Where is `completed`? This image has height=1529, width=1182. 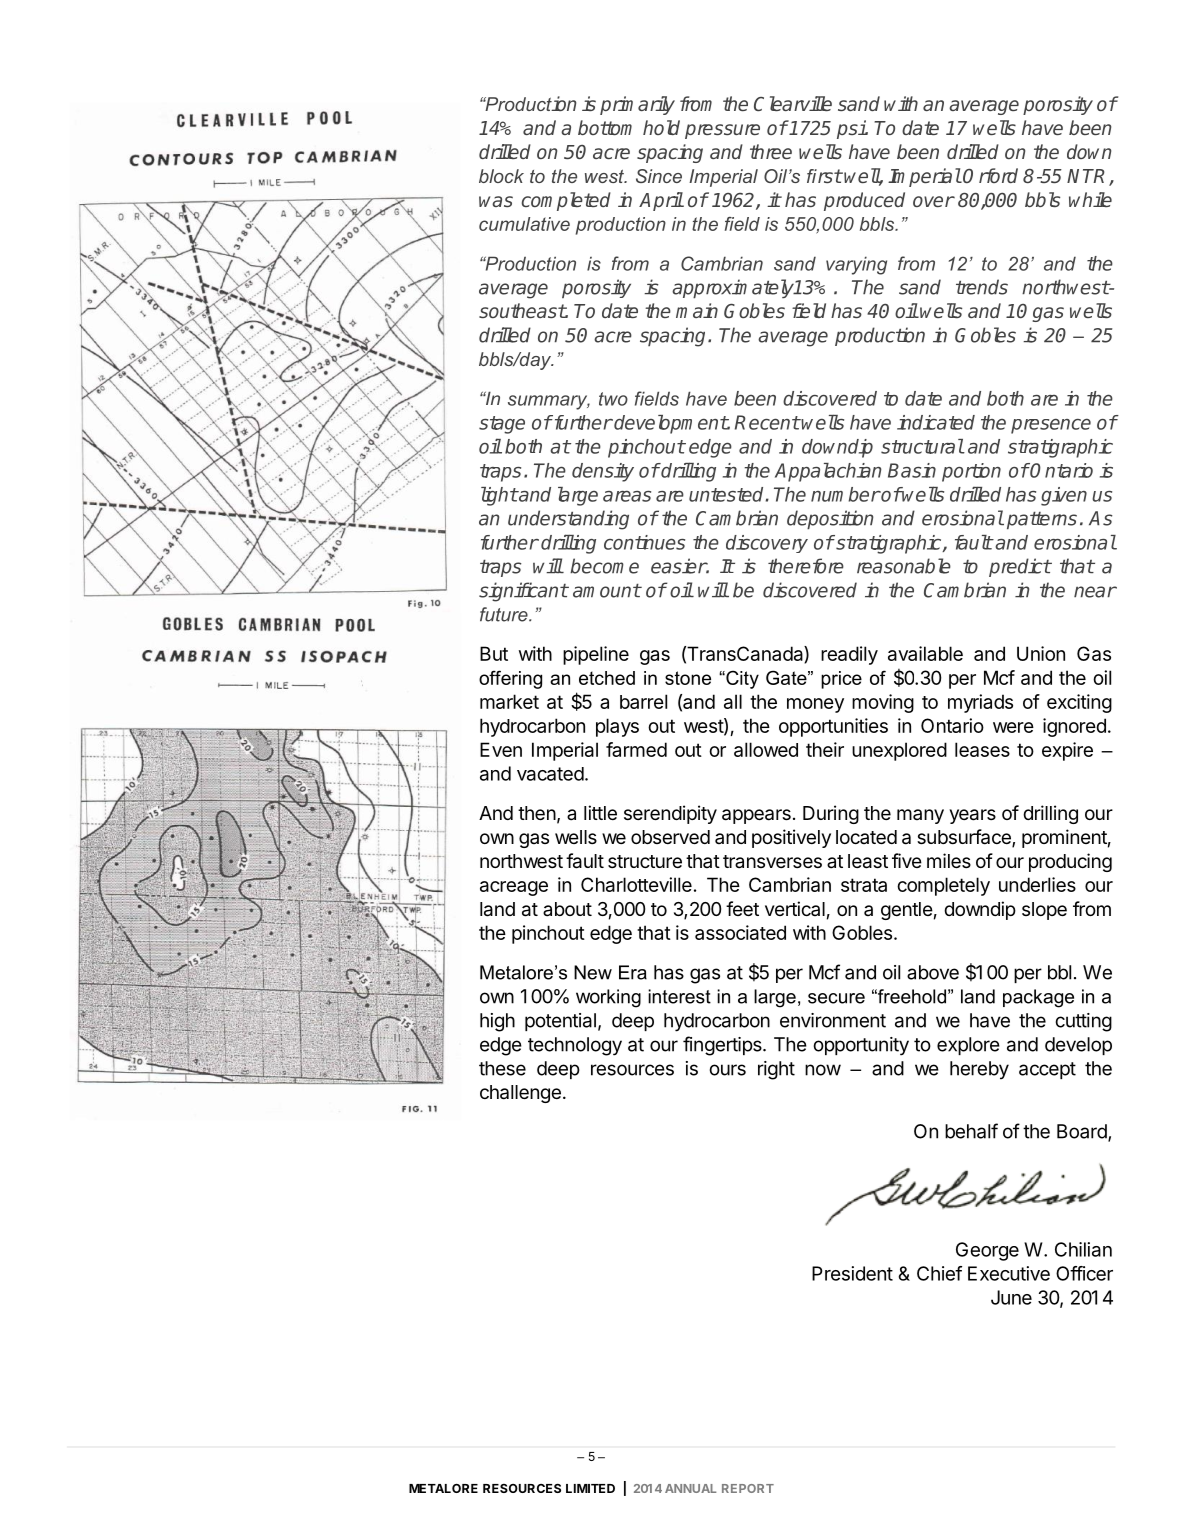 completed is located at coordinates (566, 201).
